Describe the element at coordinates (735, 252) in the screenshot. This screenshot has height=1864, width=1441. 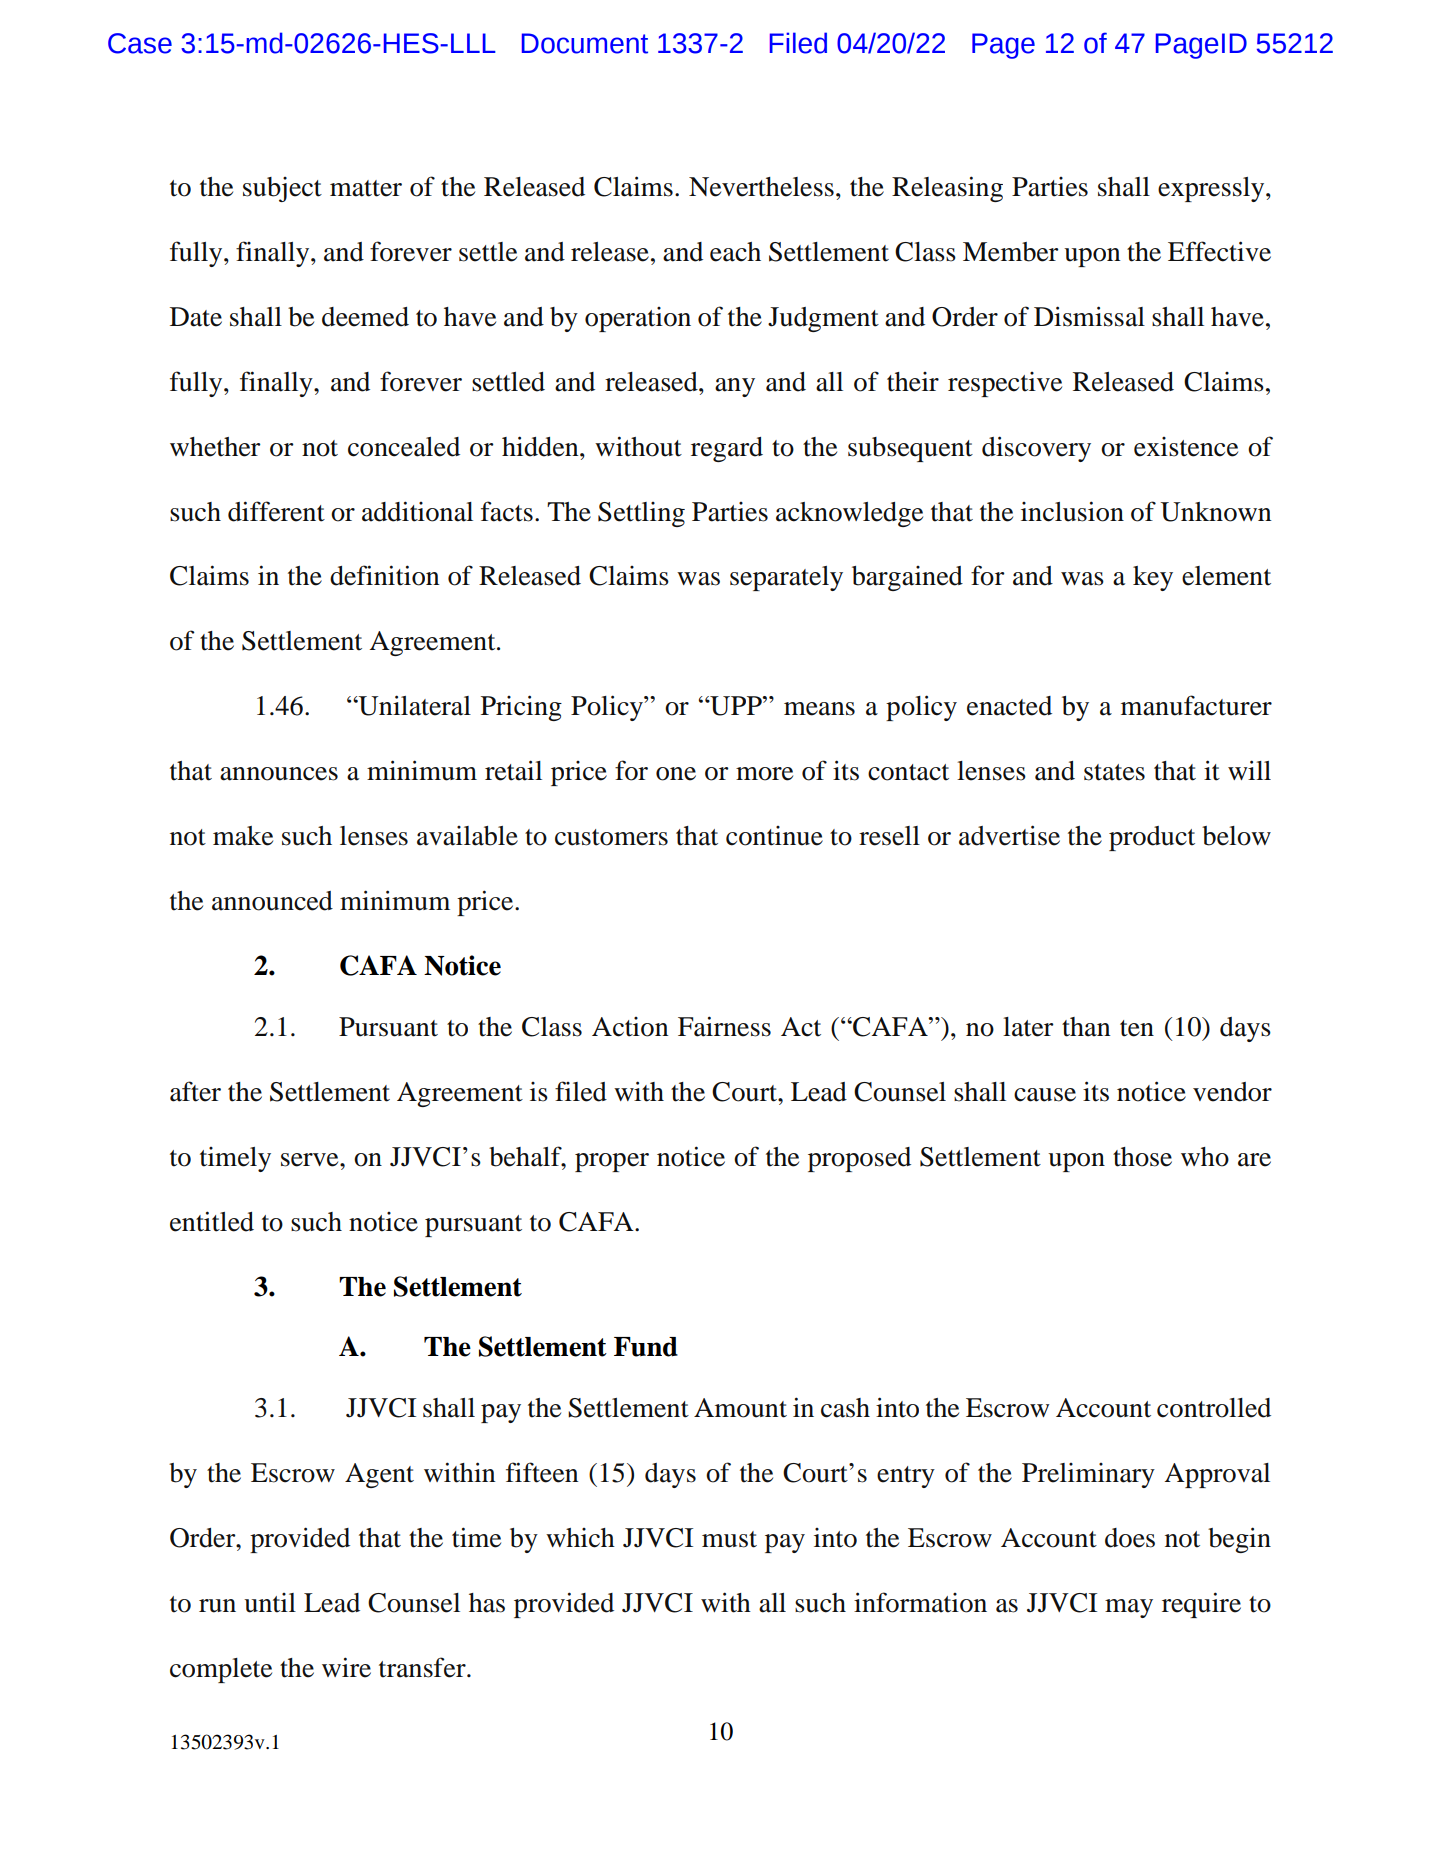
I see `each` at that location.
